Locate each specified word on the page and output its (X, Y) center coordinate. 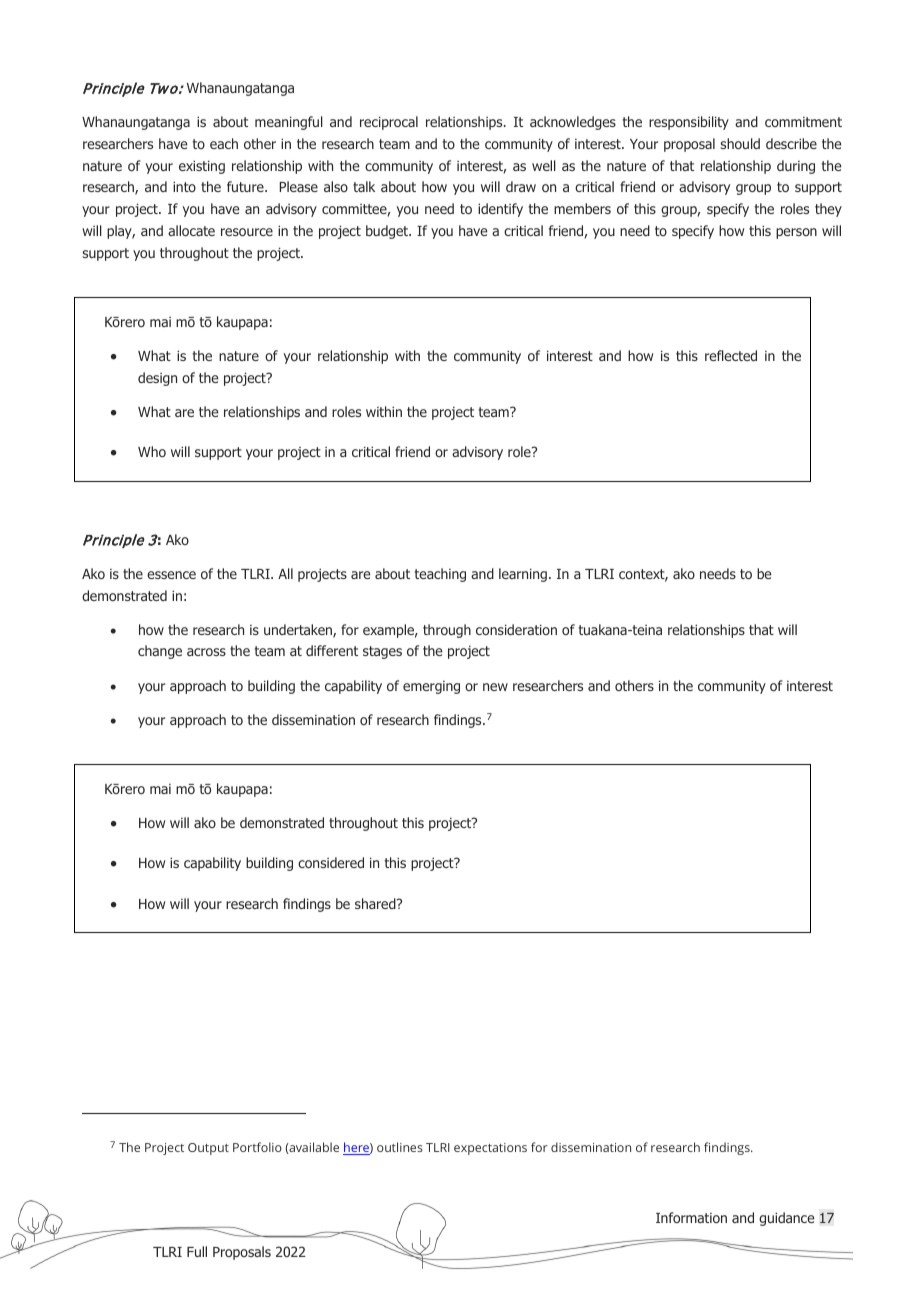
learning (523, 575)
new (495, 687)
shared (376, 903)
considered (331, 862)
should (740, 143)
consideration (516, 629)
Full (197, 1251)
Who (152, 451)
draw (521, 186)
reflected (731, 355)
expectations (490, 1149)
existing (202, 167)
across (206, 652)
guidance (786, 1219)
